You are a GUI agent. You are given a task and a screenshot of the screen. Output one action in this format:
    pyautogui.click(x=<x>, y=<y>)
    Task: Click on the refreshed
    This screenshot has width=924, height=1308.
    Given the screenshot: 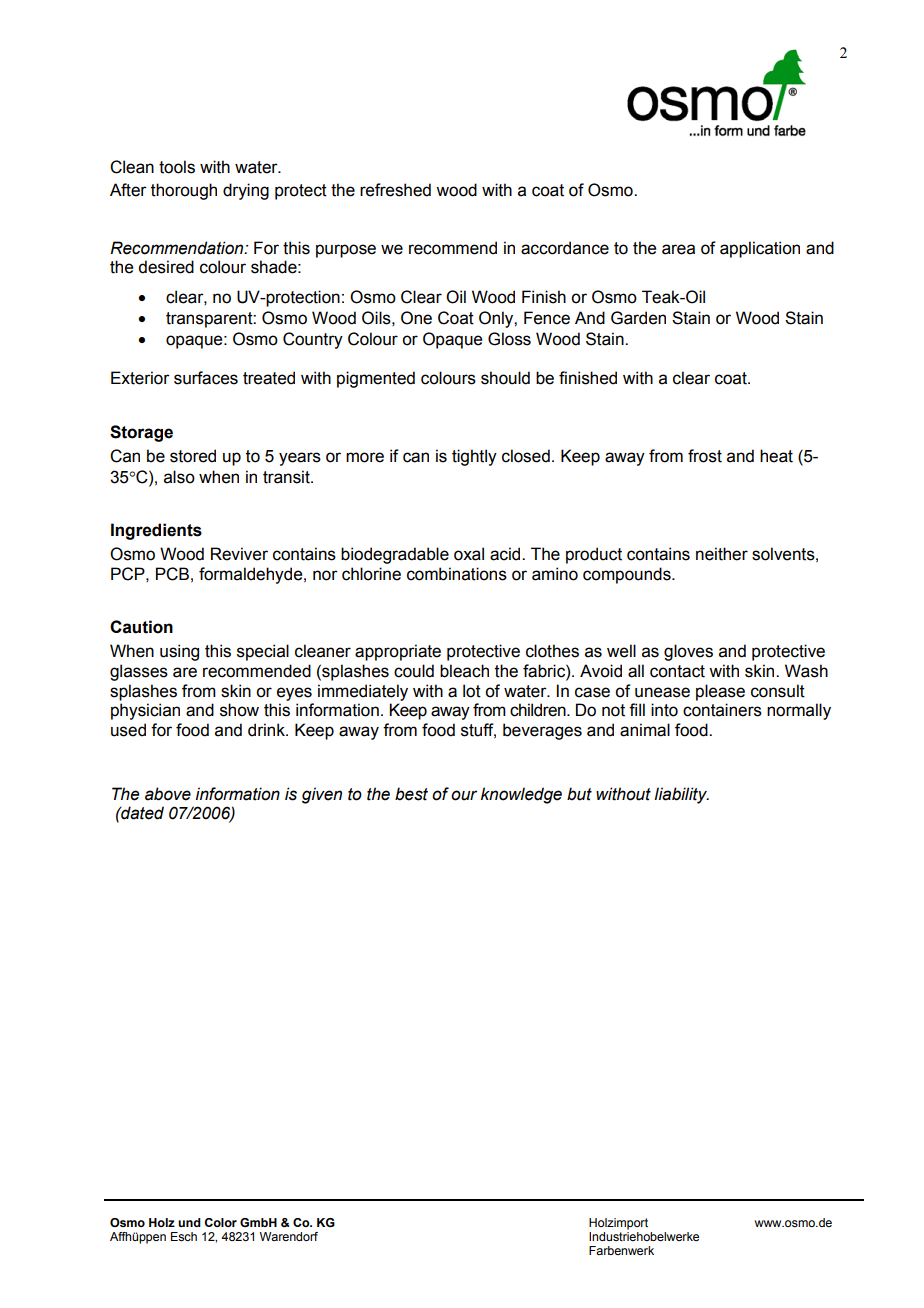 What is the action you would take?
    pyautogui.click(x=395, y=190)
